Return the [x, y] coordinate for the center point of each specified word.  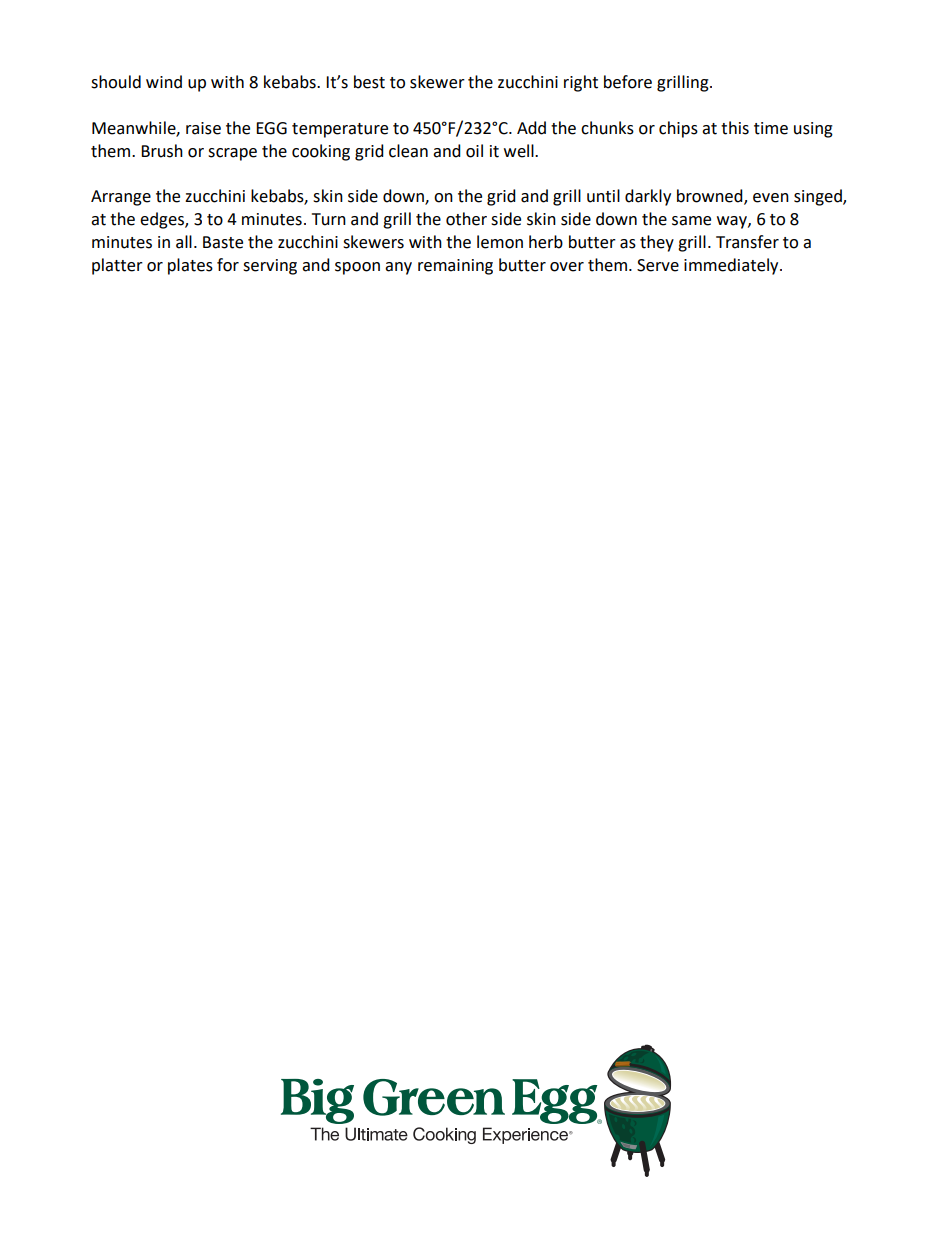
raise [203, 128]
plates [190, 266]
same [691, 221]
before [628, 82]
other [466, 219]
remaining [455, 267]
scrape [232, 154]
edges [163, 220]
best [369, 82]
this [735, 128]
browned [711, 197]
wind [164, 82]
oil [474, 151]
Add [531, 128]
